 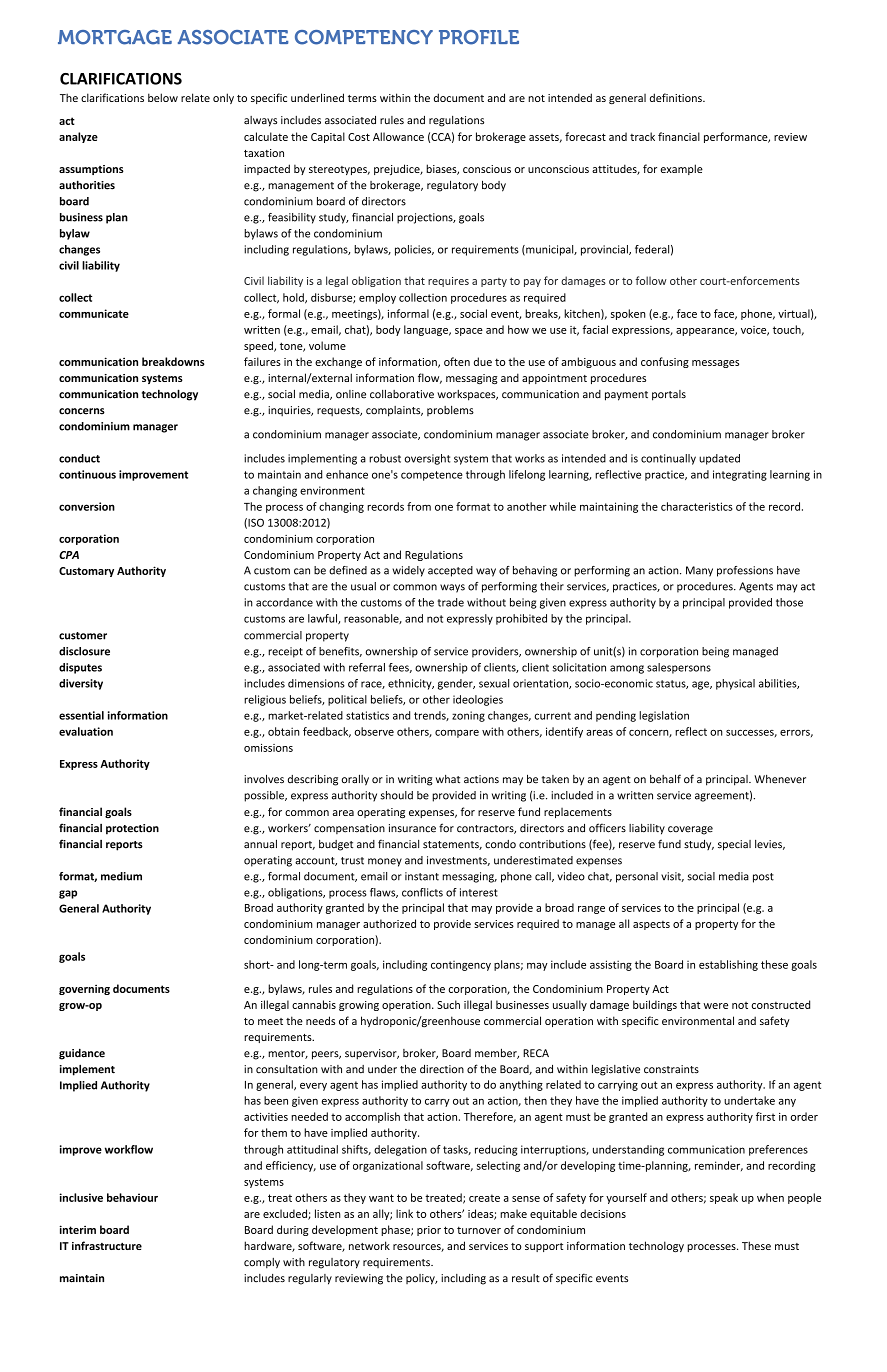 I want to click on infrastructure, so click(x=107, y=1245).
